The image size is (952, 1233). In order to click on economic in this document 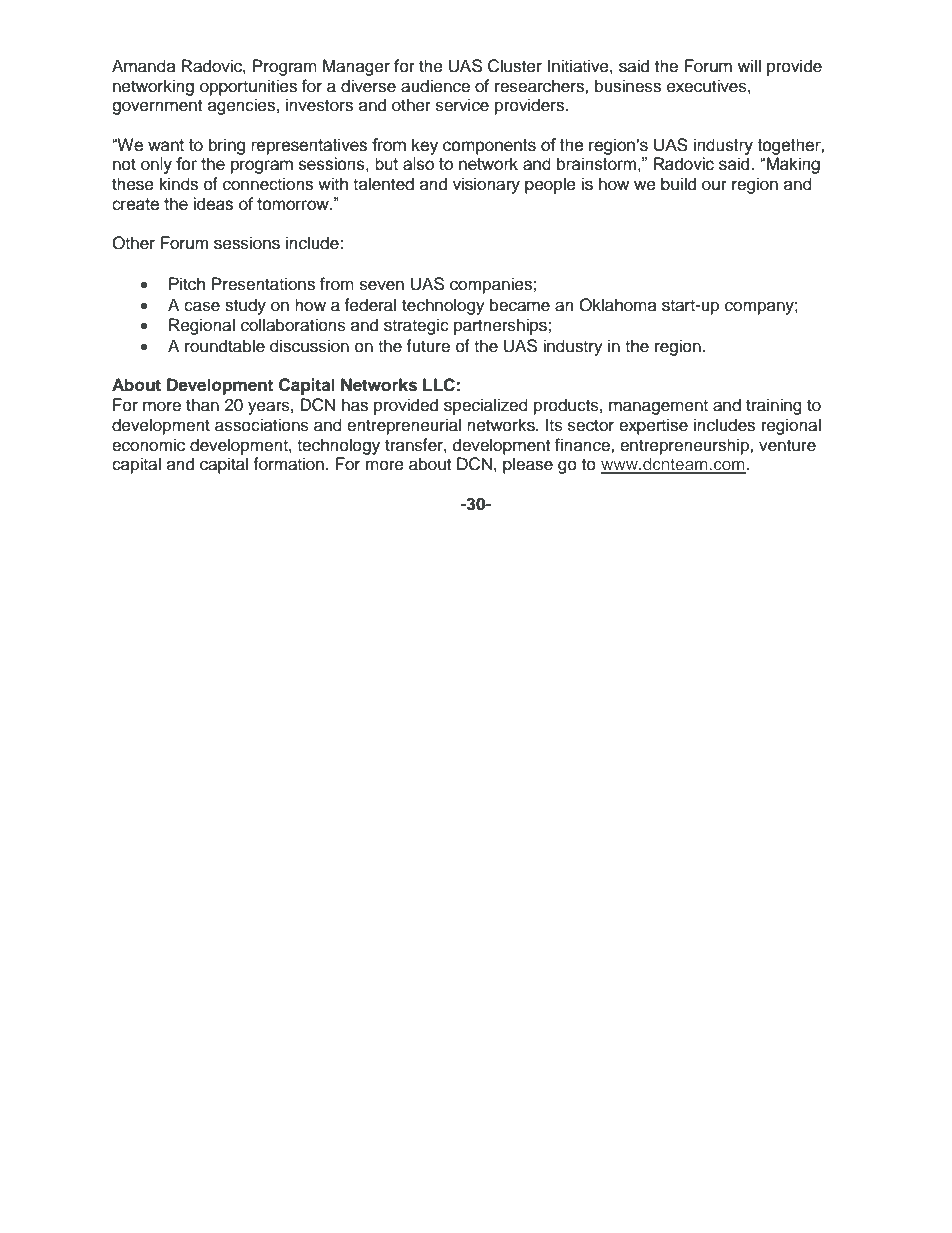, I will do `click(148, 445)`.
